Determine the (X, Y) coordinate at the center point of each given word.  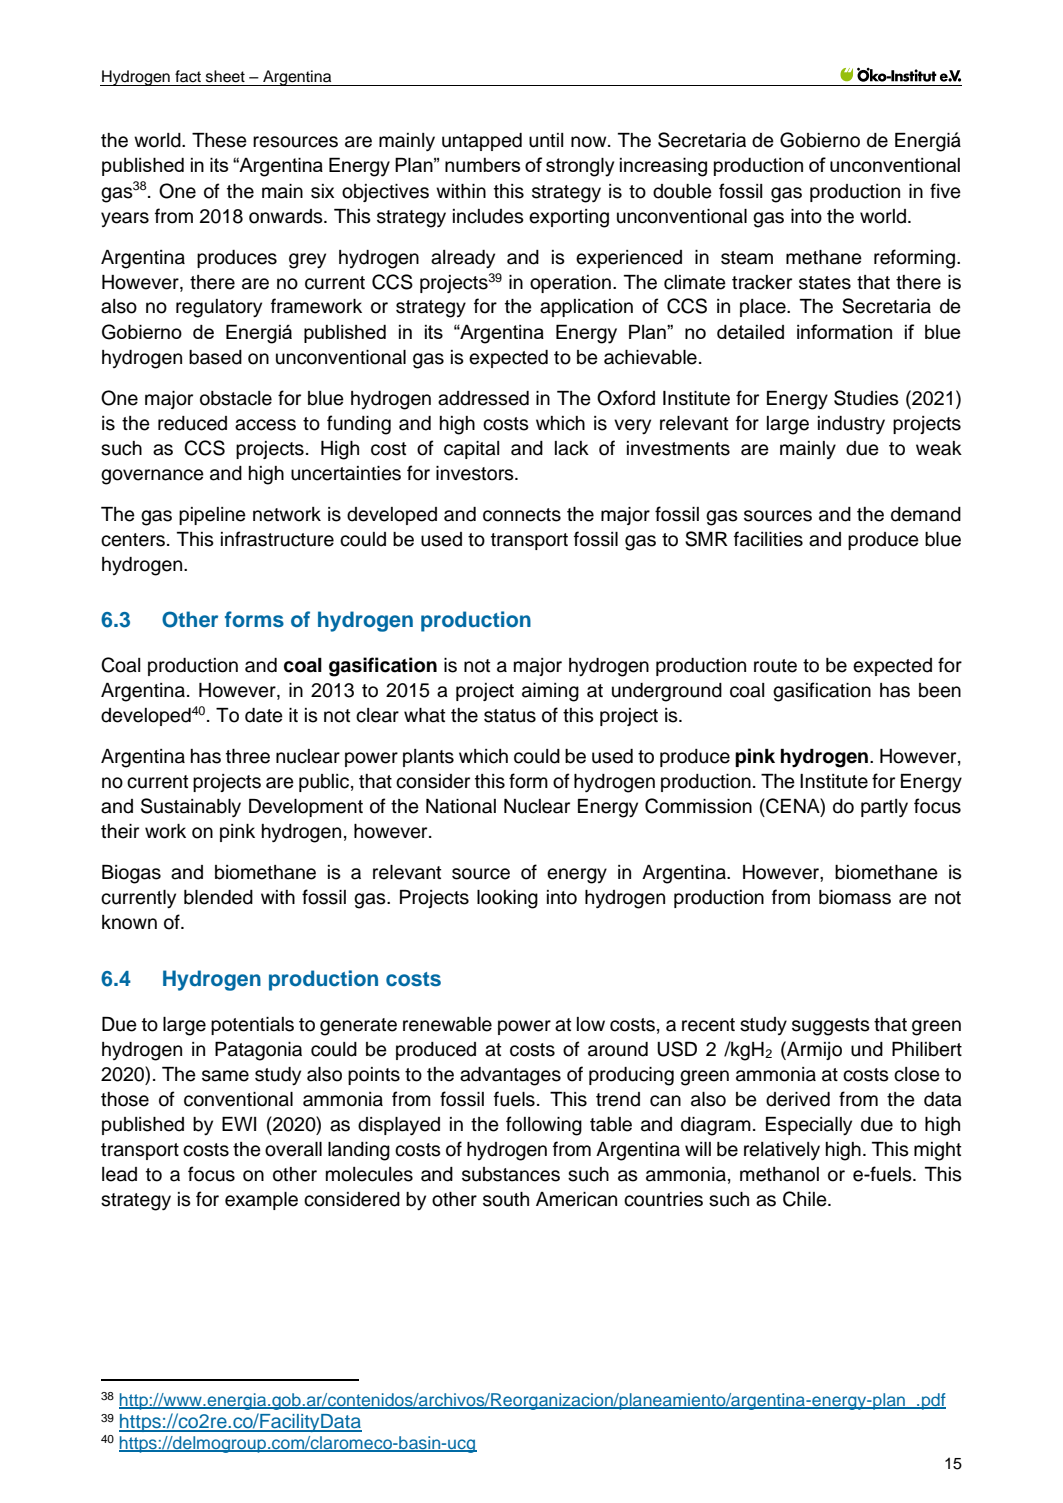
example (261, 1201)
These (219, 140)
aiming (550, 692)
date (264, 715)
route (775, 666)
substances (511, 1174)
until (546, 140)
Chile (806, 1199)
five (945, 191)
